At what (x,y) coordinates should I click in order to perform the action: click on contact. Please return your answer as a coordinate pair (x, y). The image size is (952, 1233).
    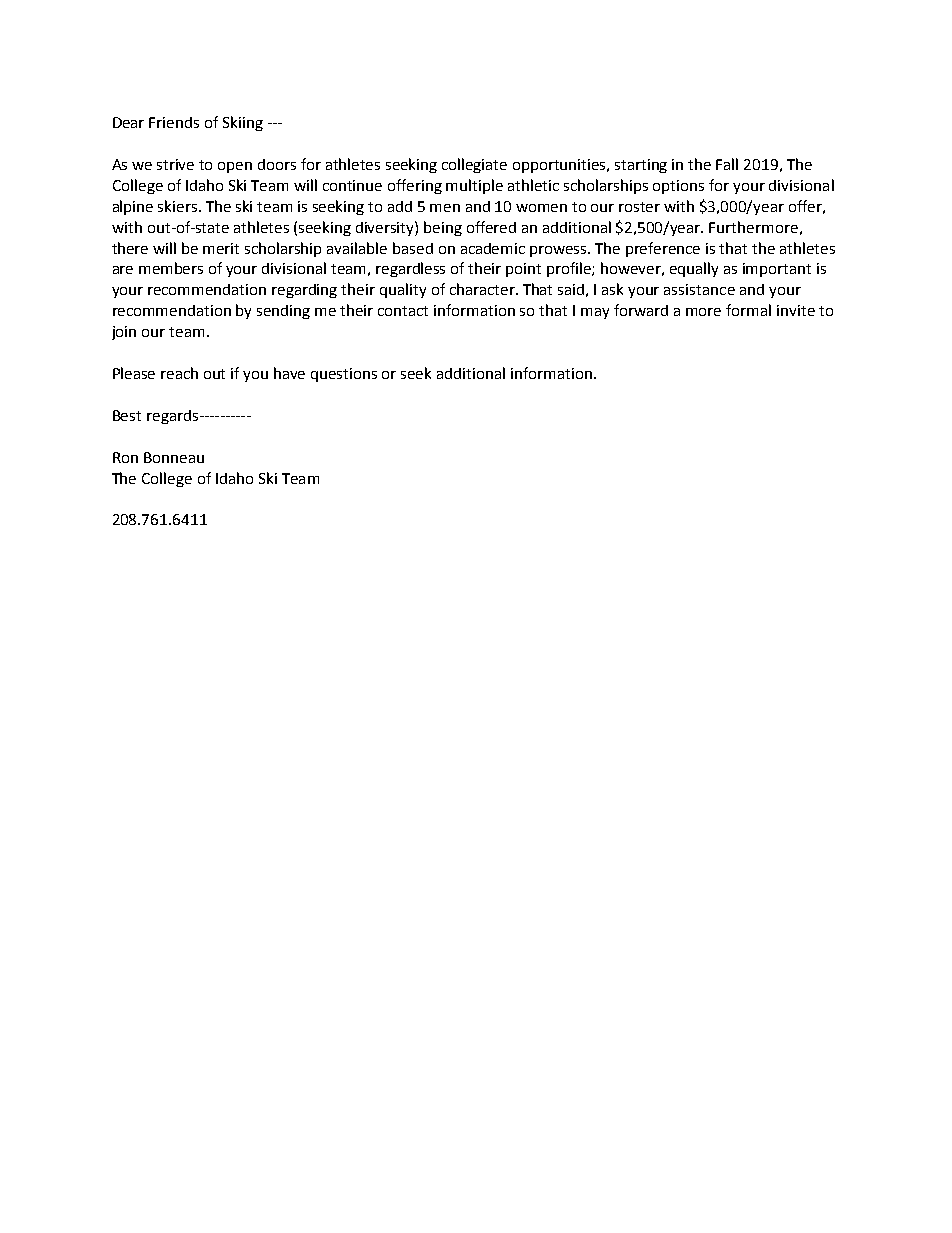
    Looking at the image, I should click on (403, 311).
